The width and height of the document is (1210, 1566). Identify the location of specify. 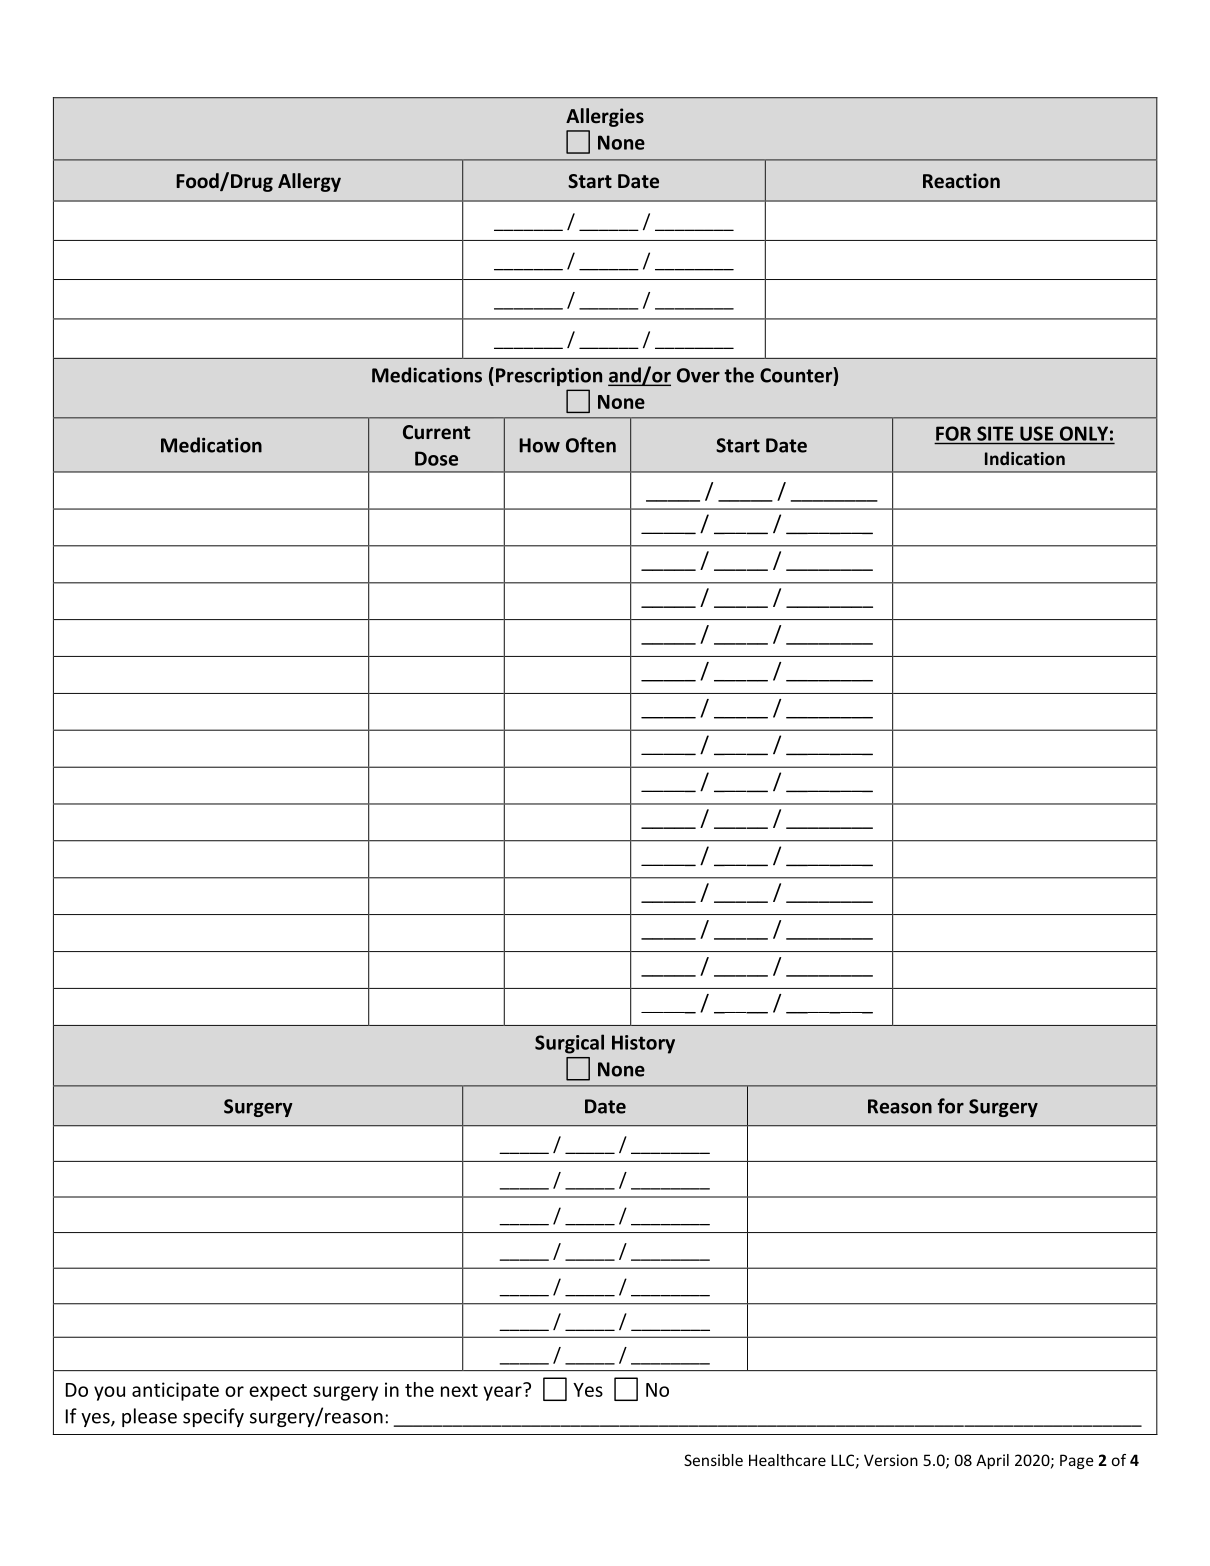
(213, 1417).
